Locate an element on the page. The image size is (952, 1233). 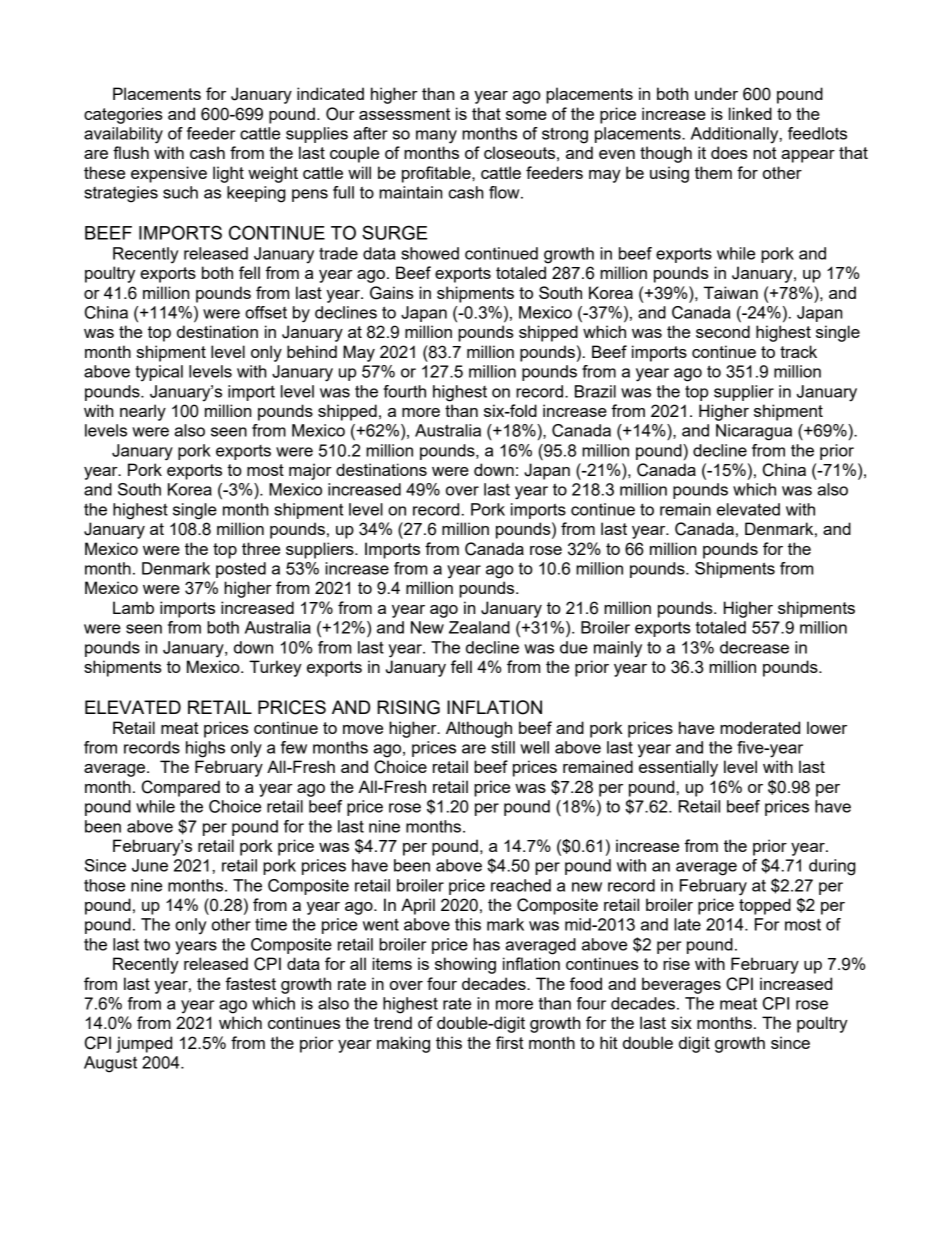
decrease is located at coordinates (754, 647).
